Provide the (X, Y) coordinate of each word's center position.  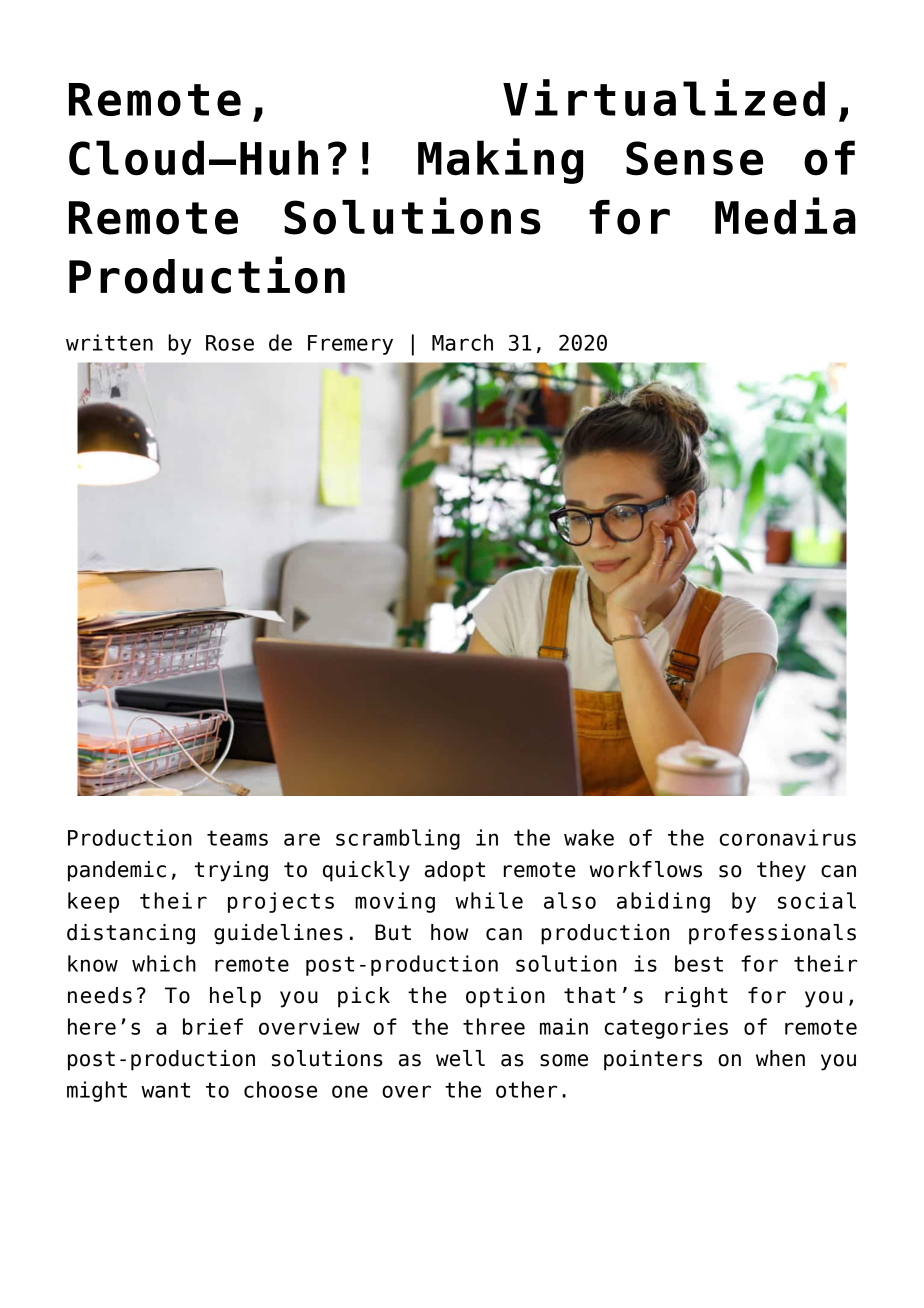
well (460, 1058)
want (165, 1090)
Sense (694, 158)
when (780, 1058)
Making (500, 161)
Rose (230, 343)
